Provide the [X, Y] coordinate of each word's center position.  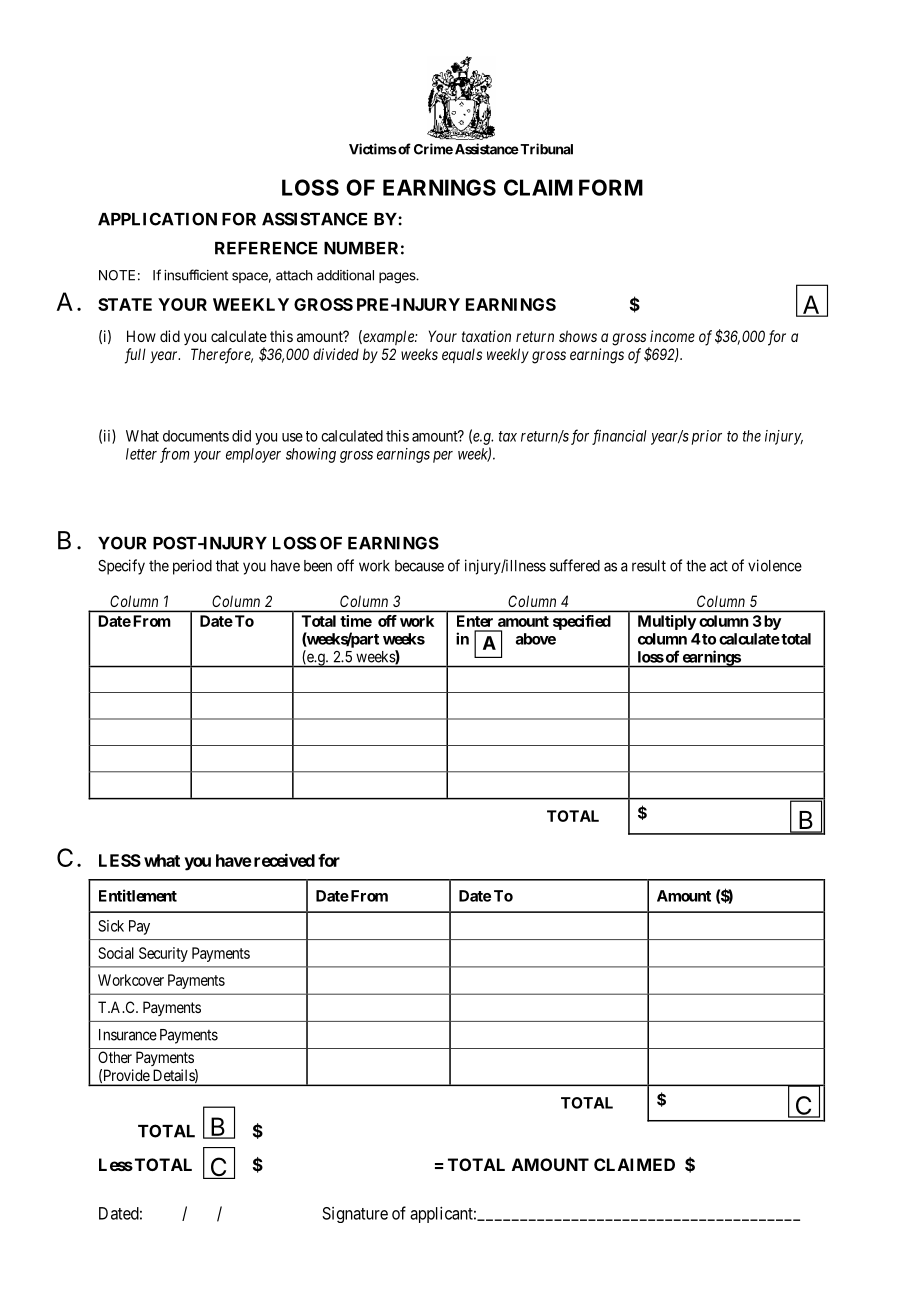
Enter [475, 621]
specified [582, 622]
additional [345, 275]
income [672, 336]
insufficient [196, 275]
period [192, 567]
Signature [355, 1215]
